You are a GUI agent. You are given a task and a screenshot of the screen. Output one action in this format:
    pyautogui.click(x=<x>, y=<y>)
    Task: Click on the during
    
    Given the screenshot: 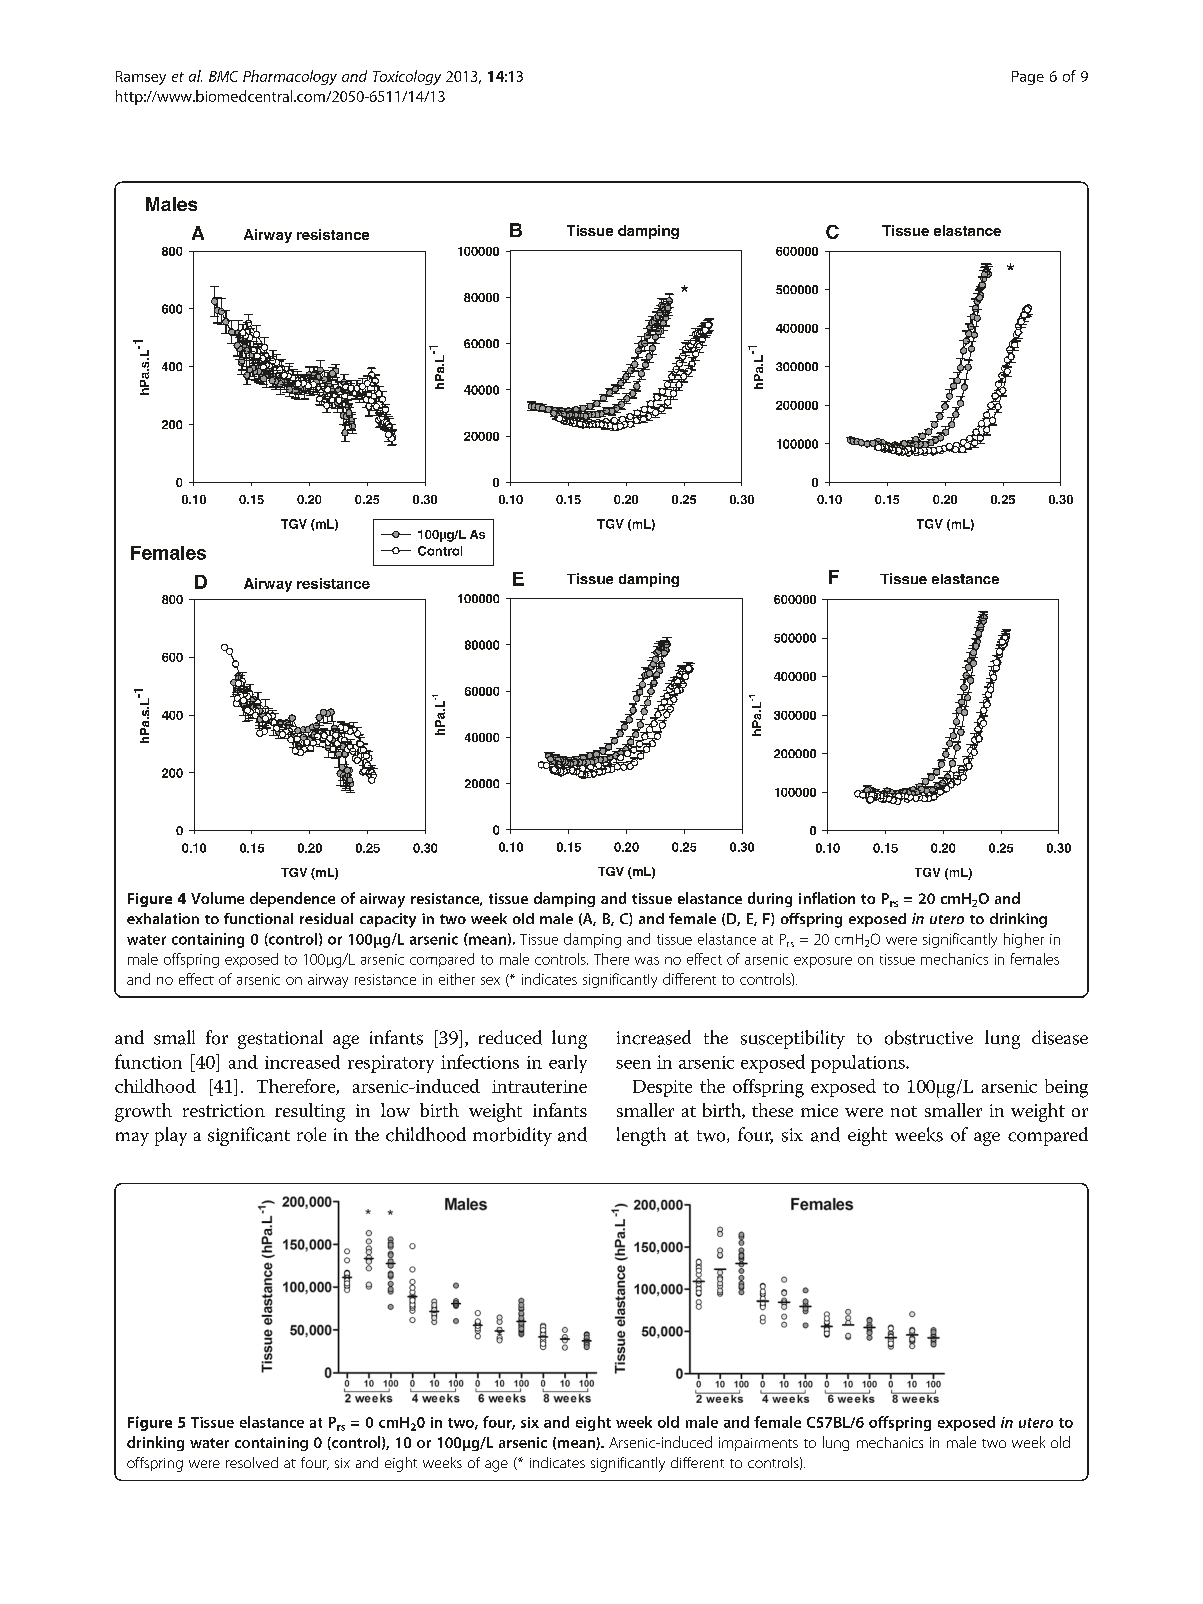 What is the action you would take?
    pyautogui.click(x=770, y=899)
